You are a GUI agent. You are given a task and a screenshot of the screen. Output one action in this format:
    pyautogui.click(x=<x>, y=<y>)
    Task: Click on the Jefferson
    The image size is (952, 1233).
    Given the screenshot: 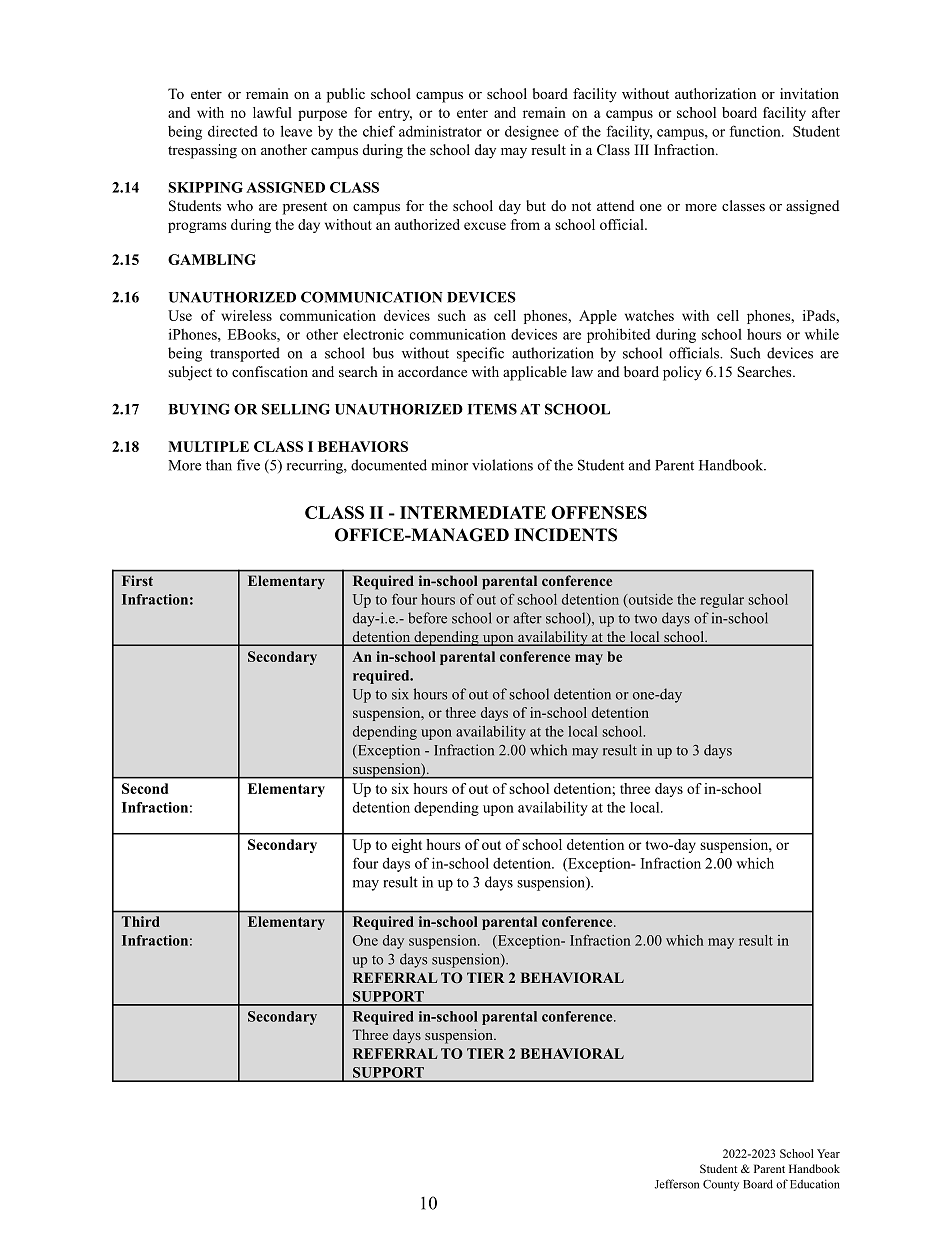 What is the action you would take?
    pyautogui.click(x=677, y=1184)
